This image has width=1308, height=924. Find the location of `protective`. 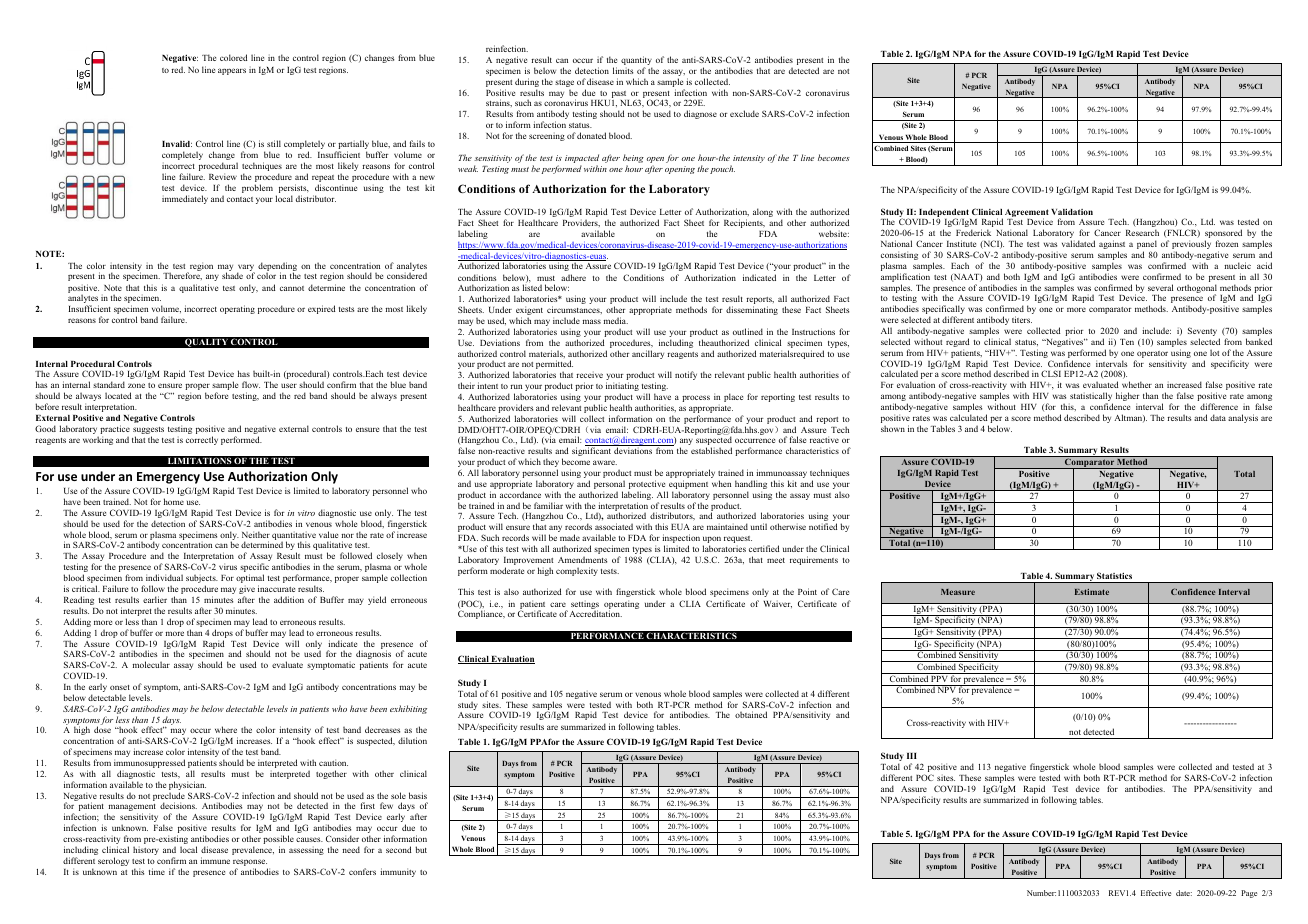

protective is located at coordinates (648, 486).
